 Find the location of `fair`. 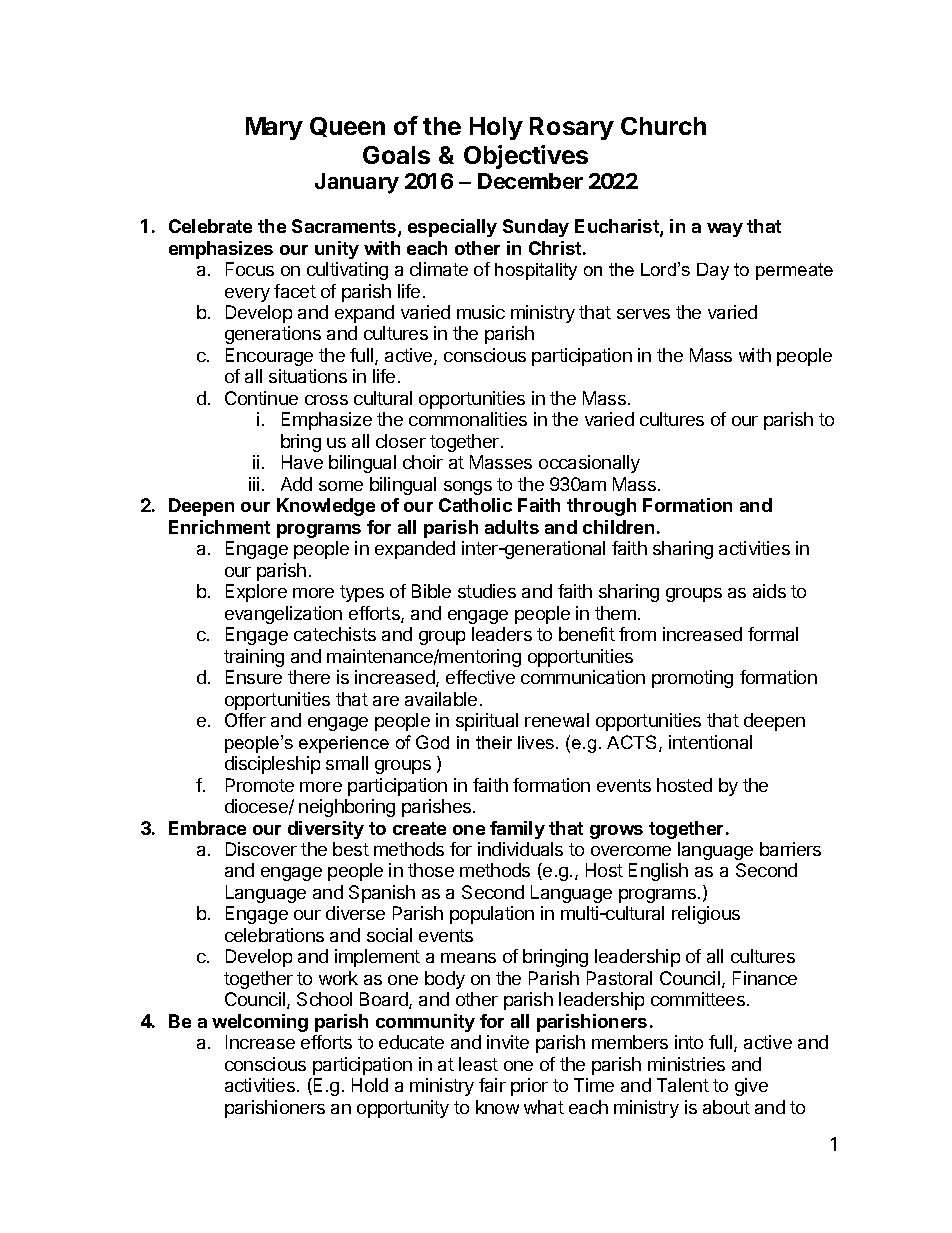

fair is located at coordinates (492, 1085).
